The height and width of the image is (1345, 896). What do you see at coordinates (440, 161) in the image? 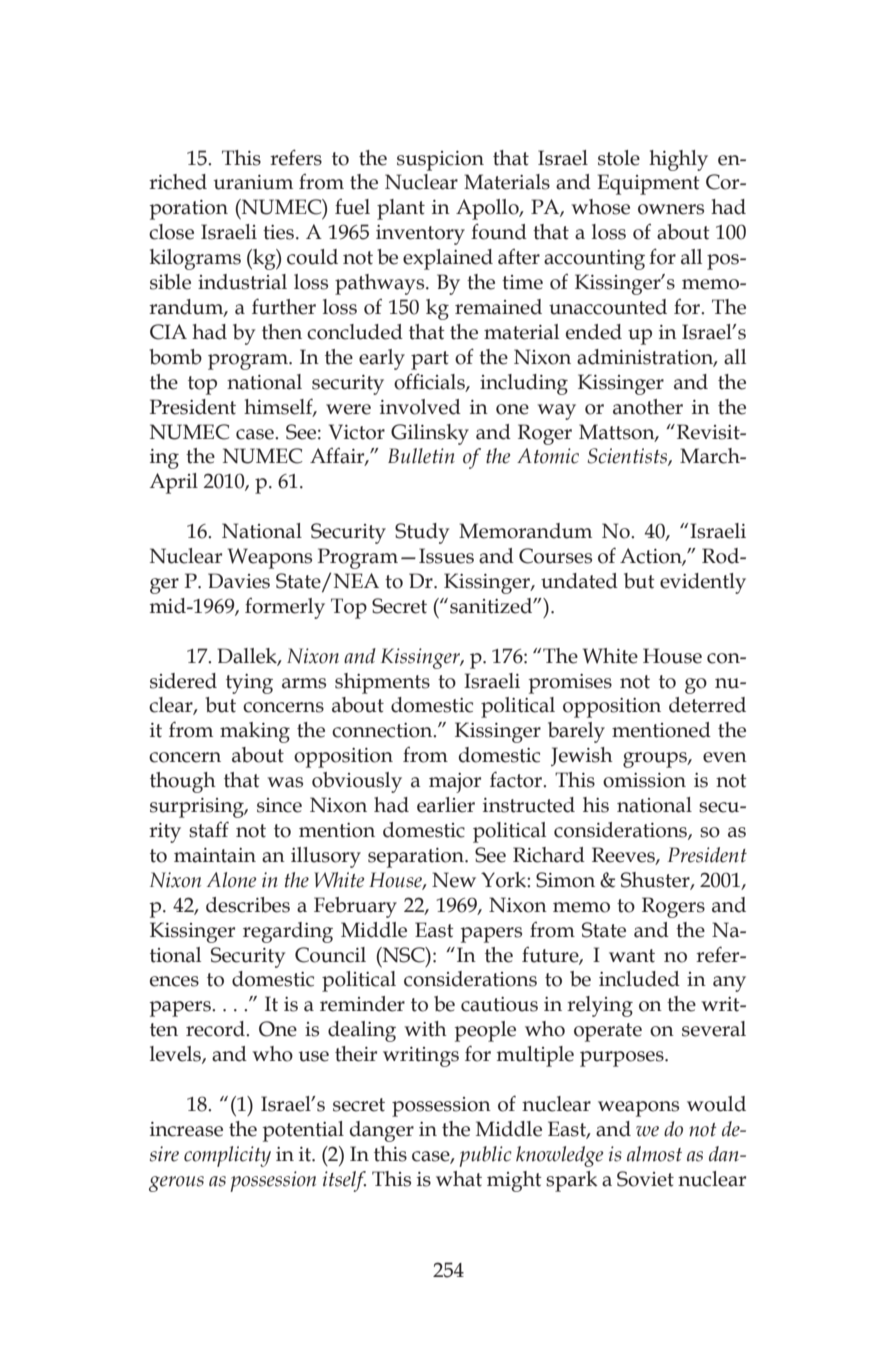
I see `suspicion` at bounding box center [440, 161].
